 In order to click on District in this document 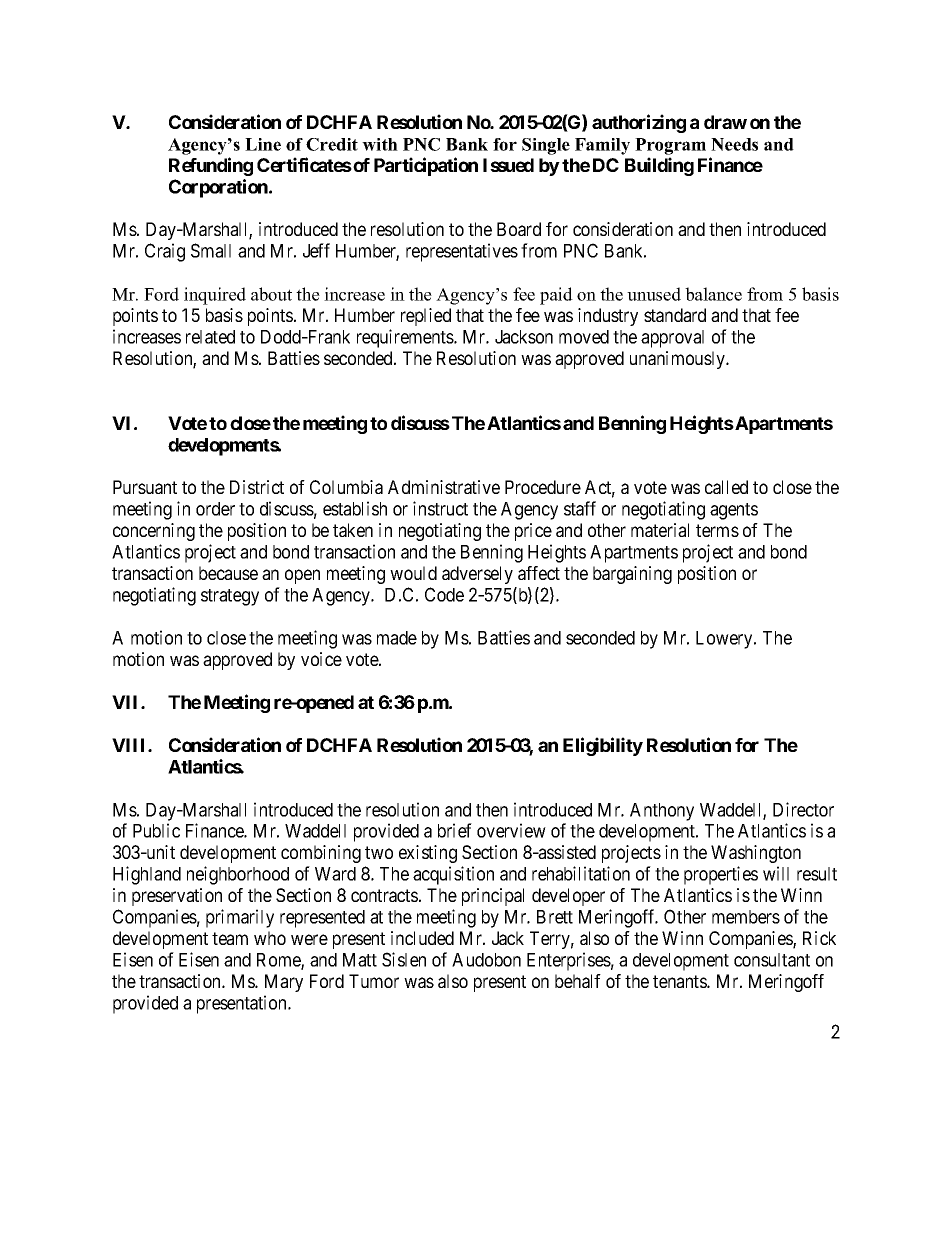, I will do `click(257, 487)`.
